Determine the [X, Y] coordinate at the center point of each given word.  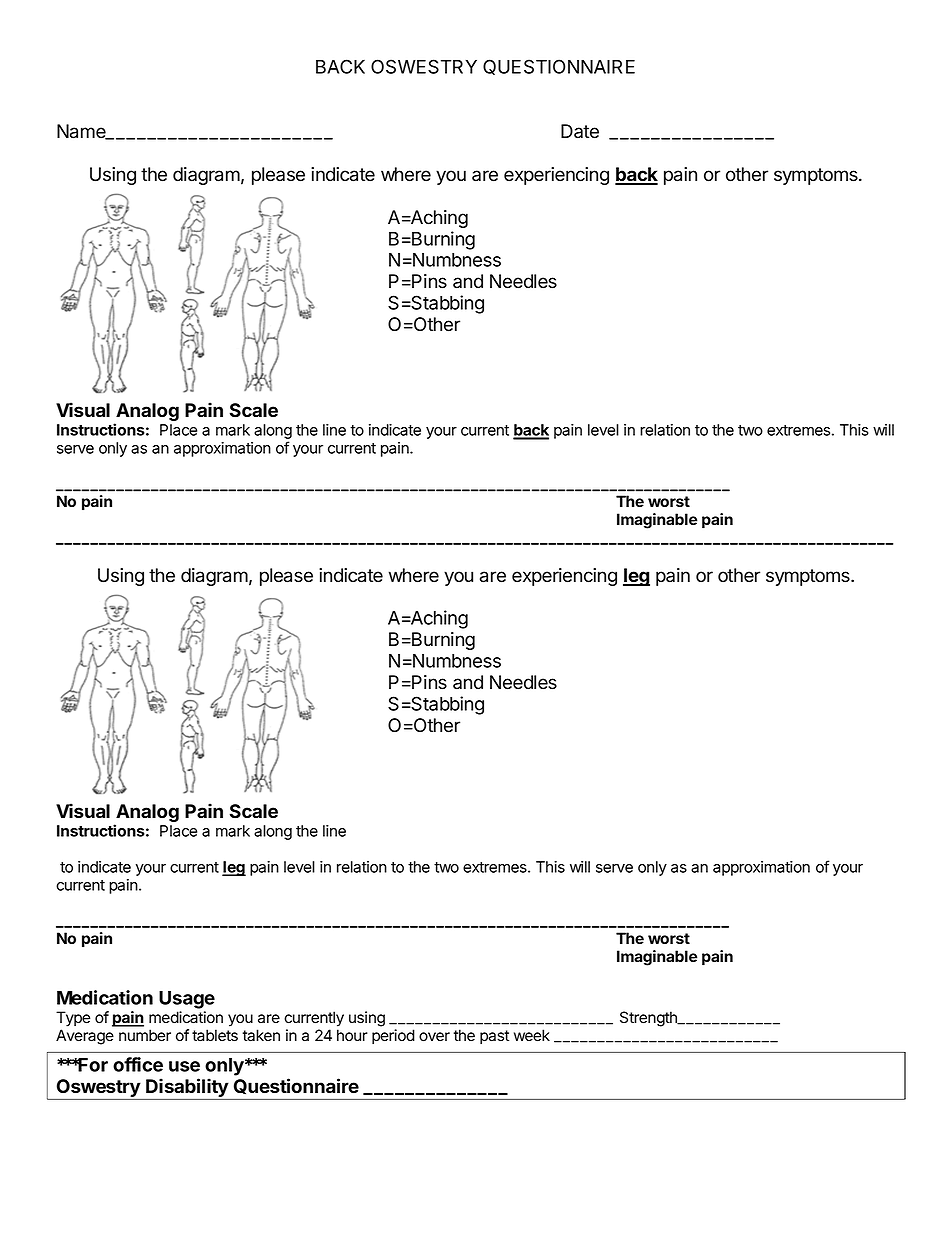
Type [73, 1019]
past [494, 1037]
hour [352, 1035]
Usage [187, 1000]
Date [580, 131]
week [532, 1035]
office [138, 1064]
